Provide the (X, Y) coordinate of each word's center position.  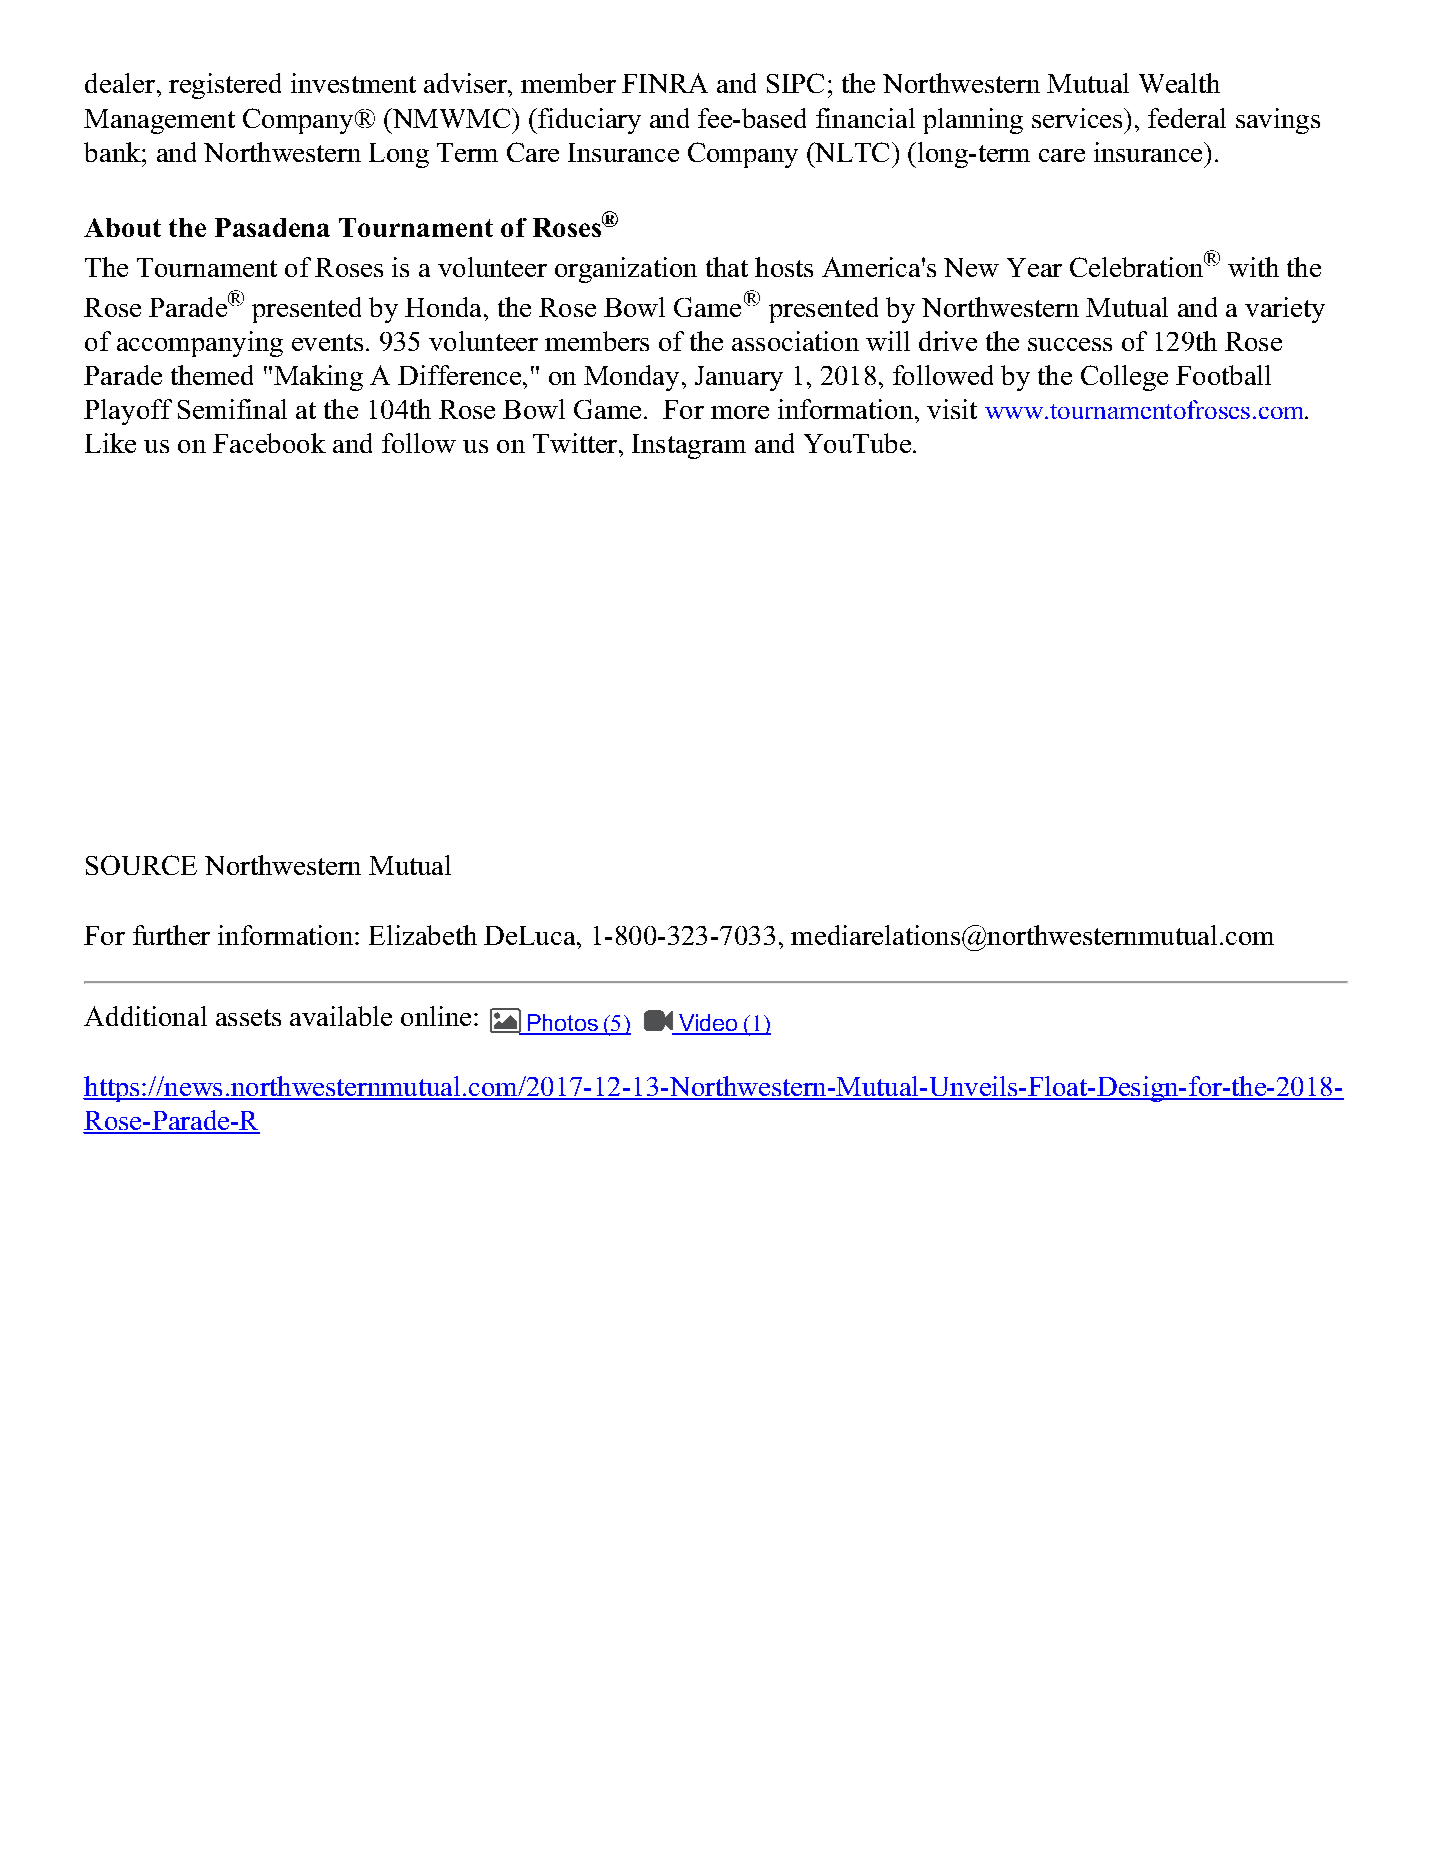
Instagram (689, 446)
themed (212, 375)
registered (225, 86)
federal (1187, 118)
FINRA (665, 83)
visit (952, 409)
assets (248, 1017)
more (740, 412)
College (1124, 378)
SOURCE (141, 865)
